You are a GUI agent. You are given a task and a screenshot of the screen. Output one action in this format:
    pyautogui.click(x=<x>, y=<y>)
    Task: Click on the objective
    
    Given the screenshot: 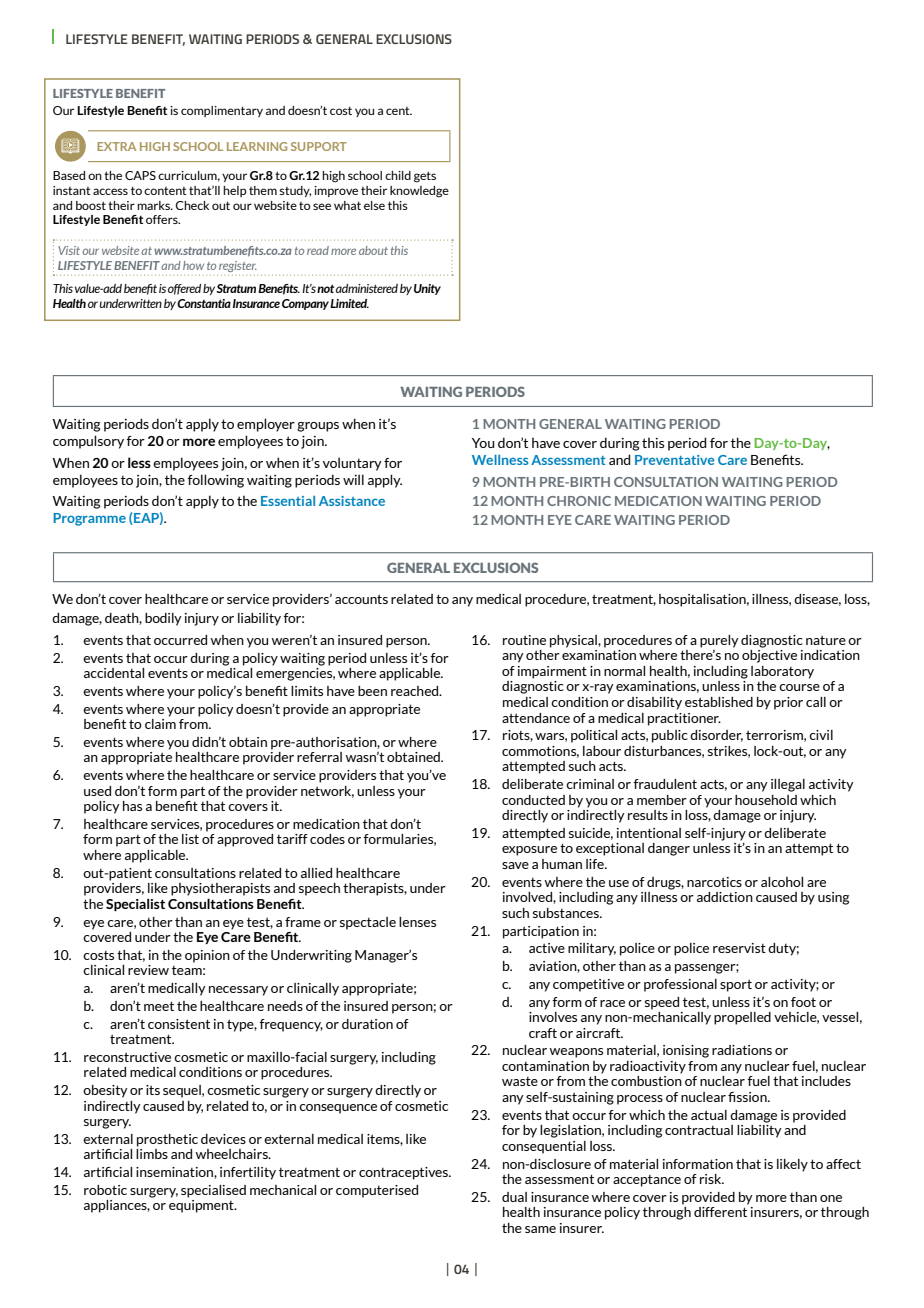 What is the action you would take?
    pyautogui.click(x=769, y=656)
